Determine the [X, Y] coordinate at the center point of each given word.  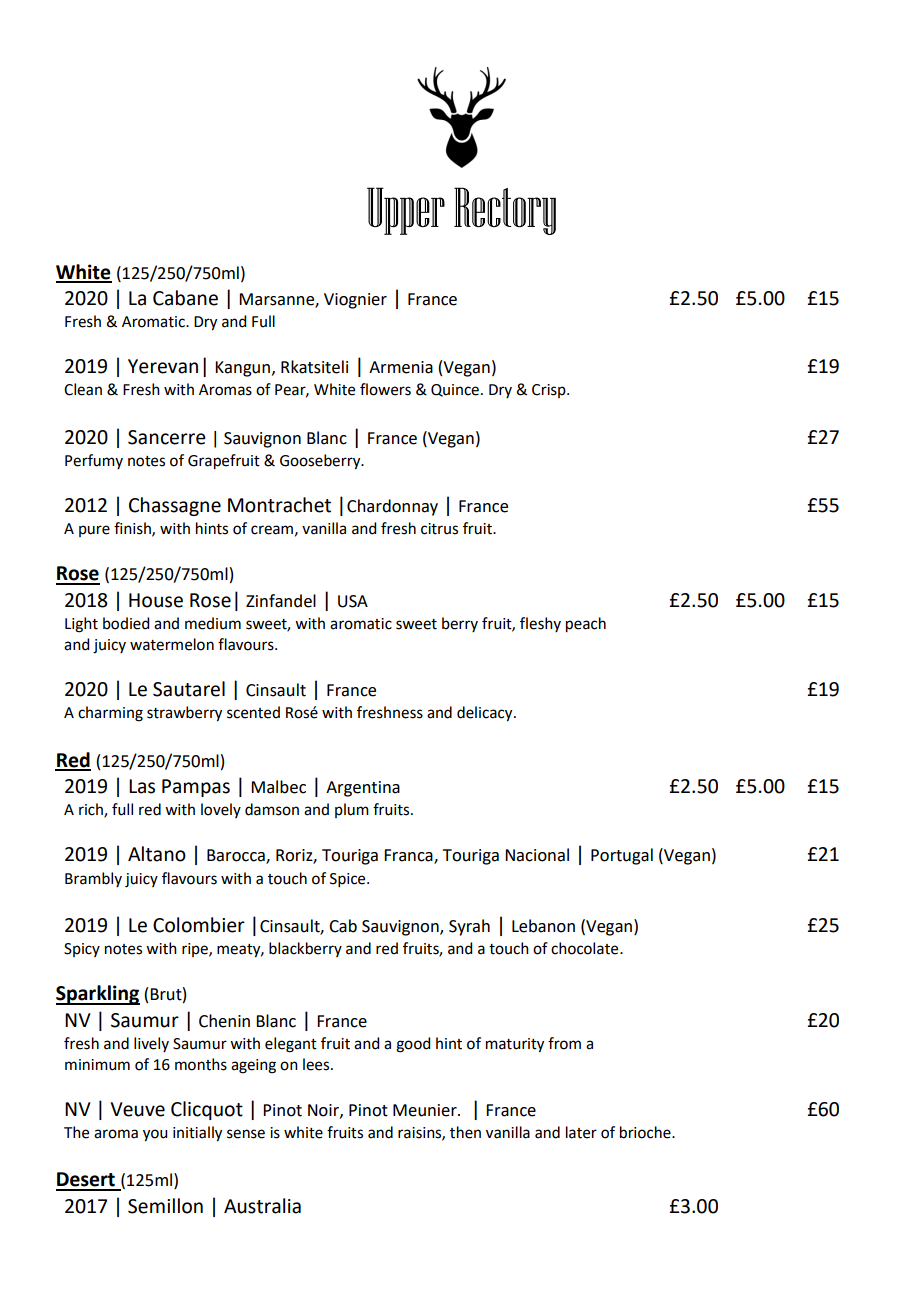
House [156, 600]
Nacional [537, 855]
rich [92, 810]
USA [353, 601]
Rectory [505, 211]
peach [586, 625]
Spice [349, 880]
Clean [83, 389]
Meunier [426, 1110]
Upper [406, 211]
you [155, 1135]
